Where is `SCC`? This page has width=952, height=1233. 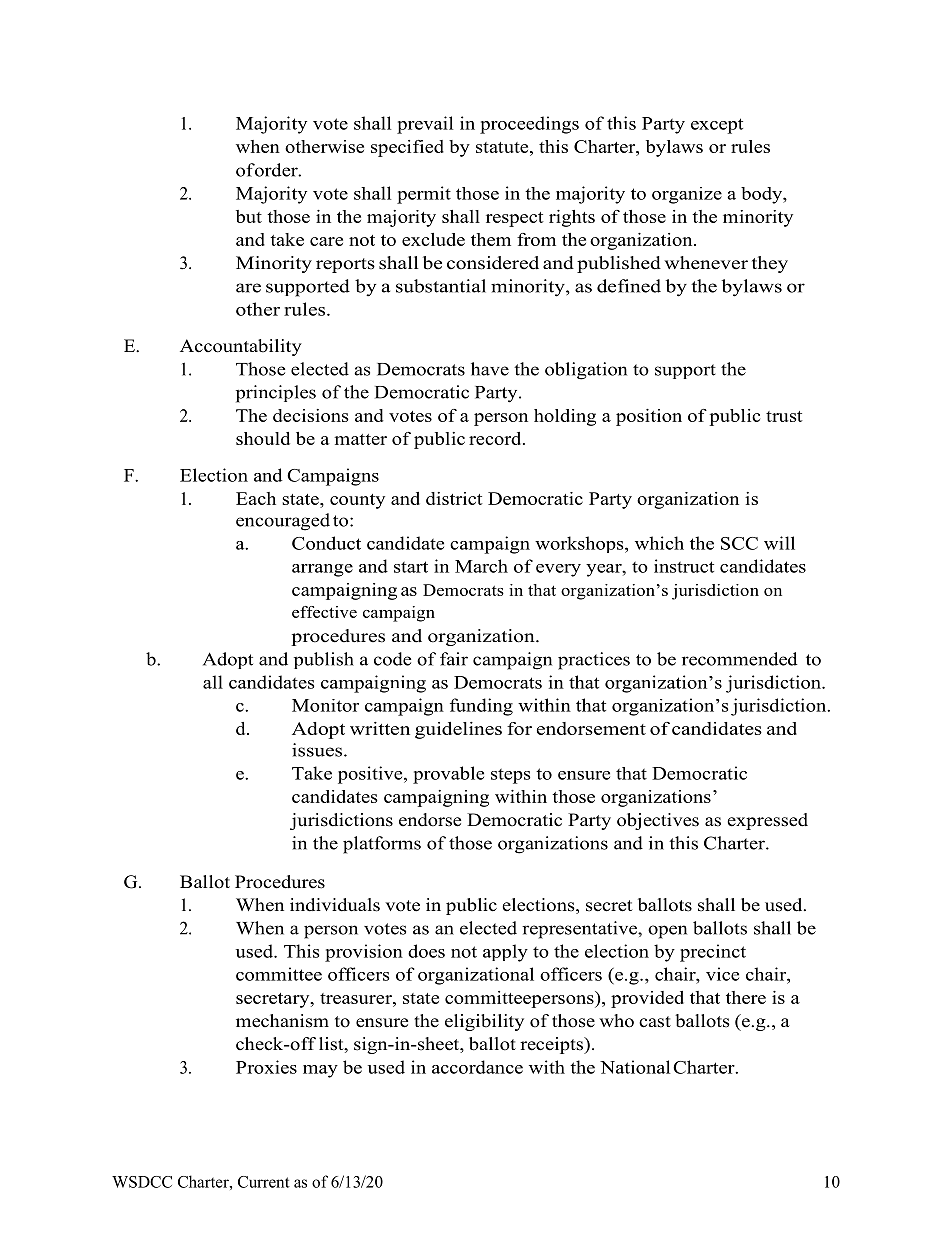
SCC is located at coordinates (739, 543).
